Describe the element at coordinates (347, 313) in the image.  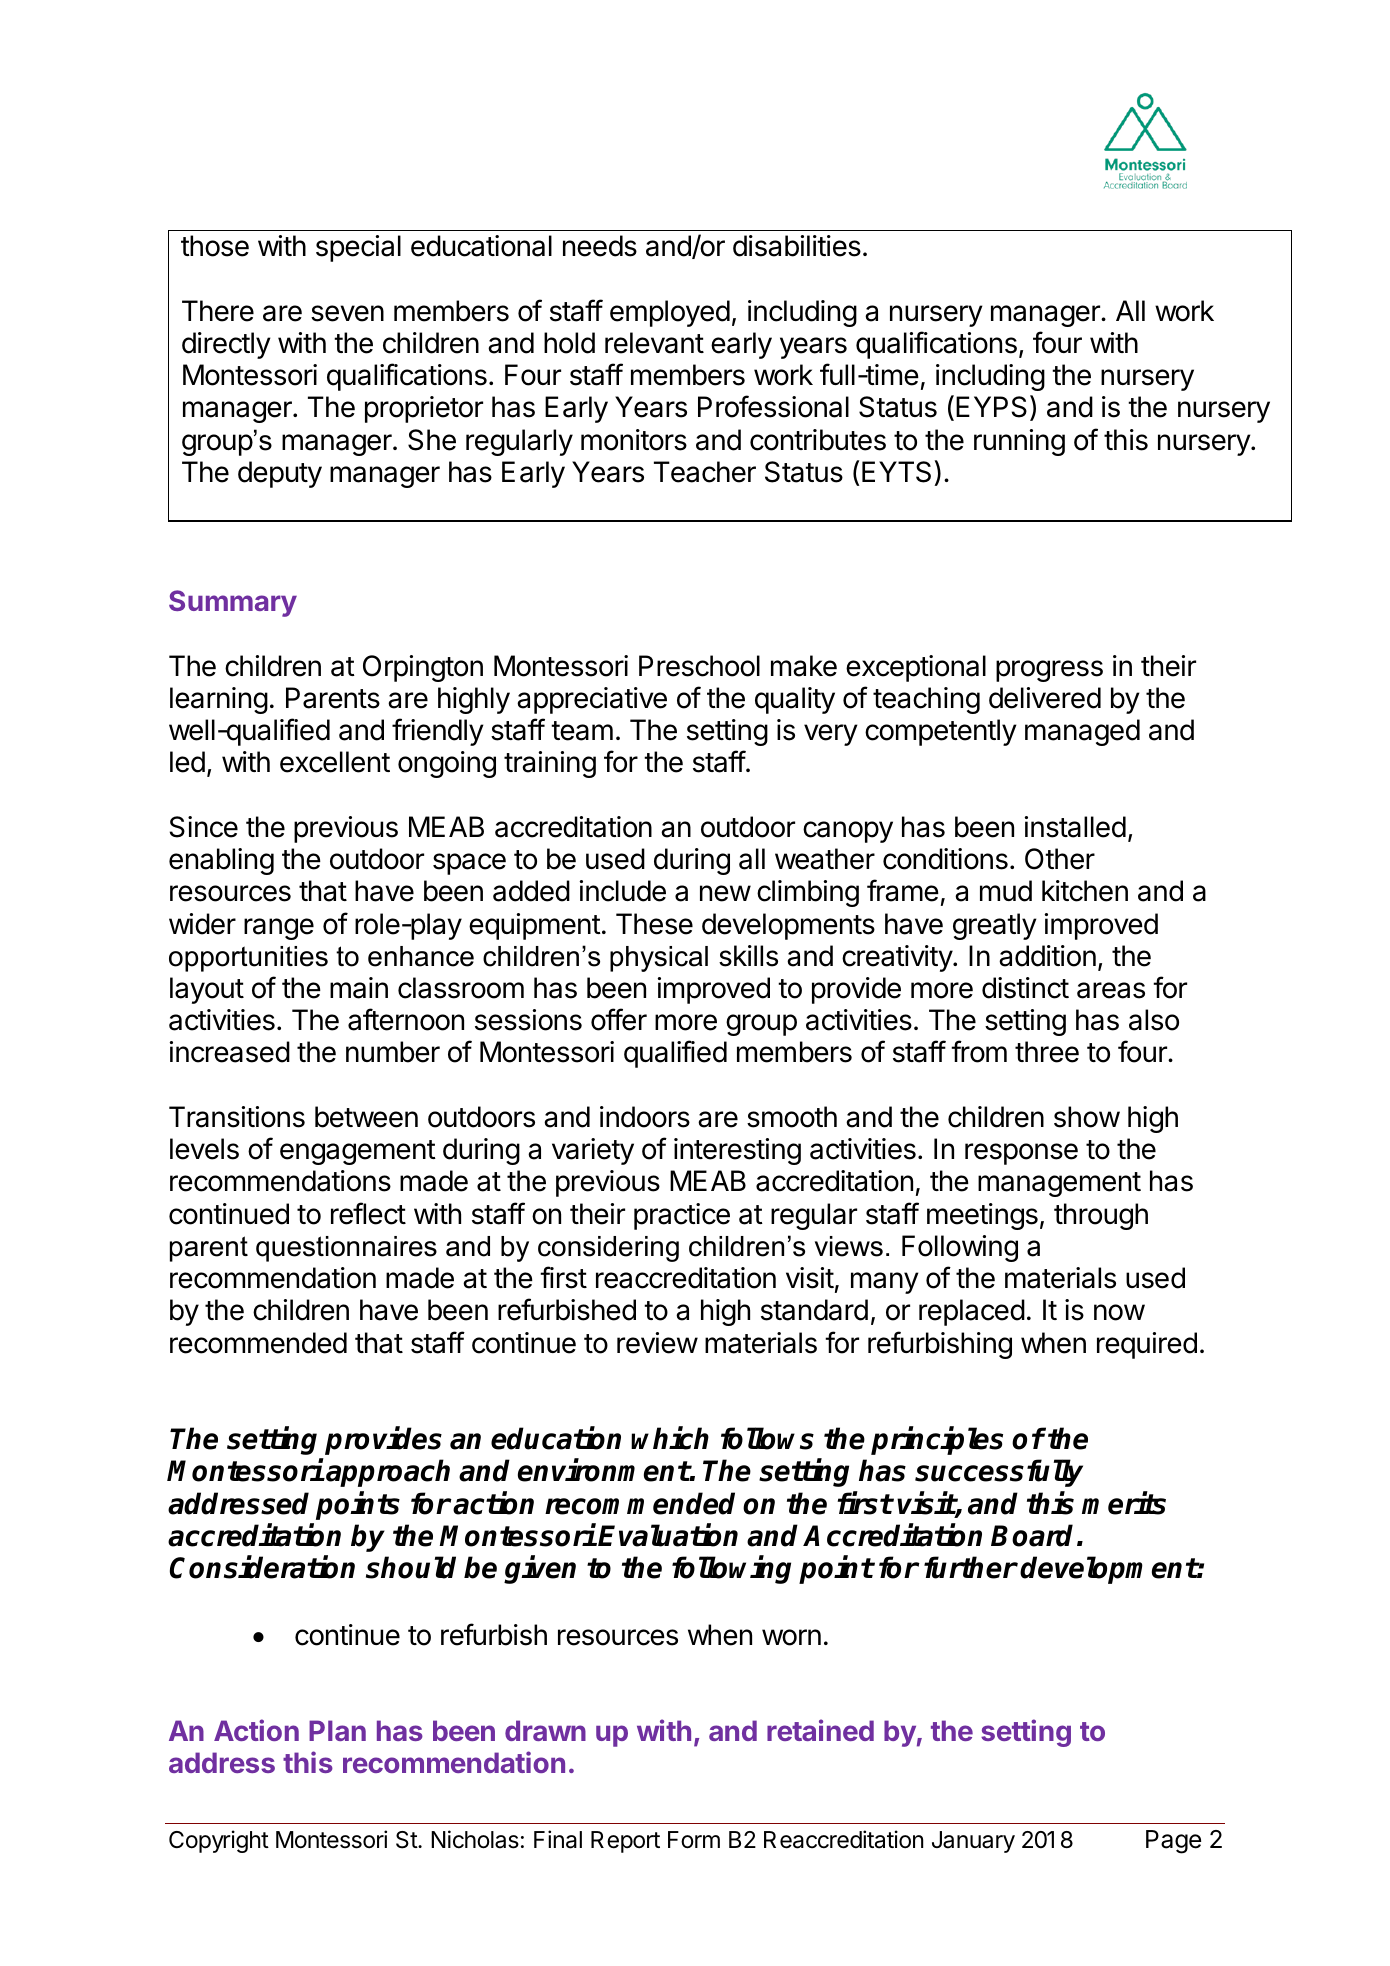
I see `seven` at that location.
